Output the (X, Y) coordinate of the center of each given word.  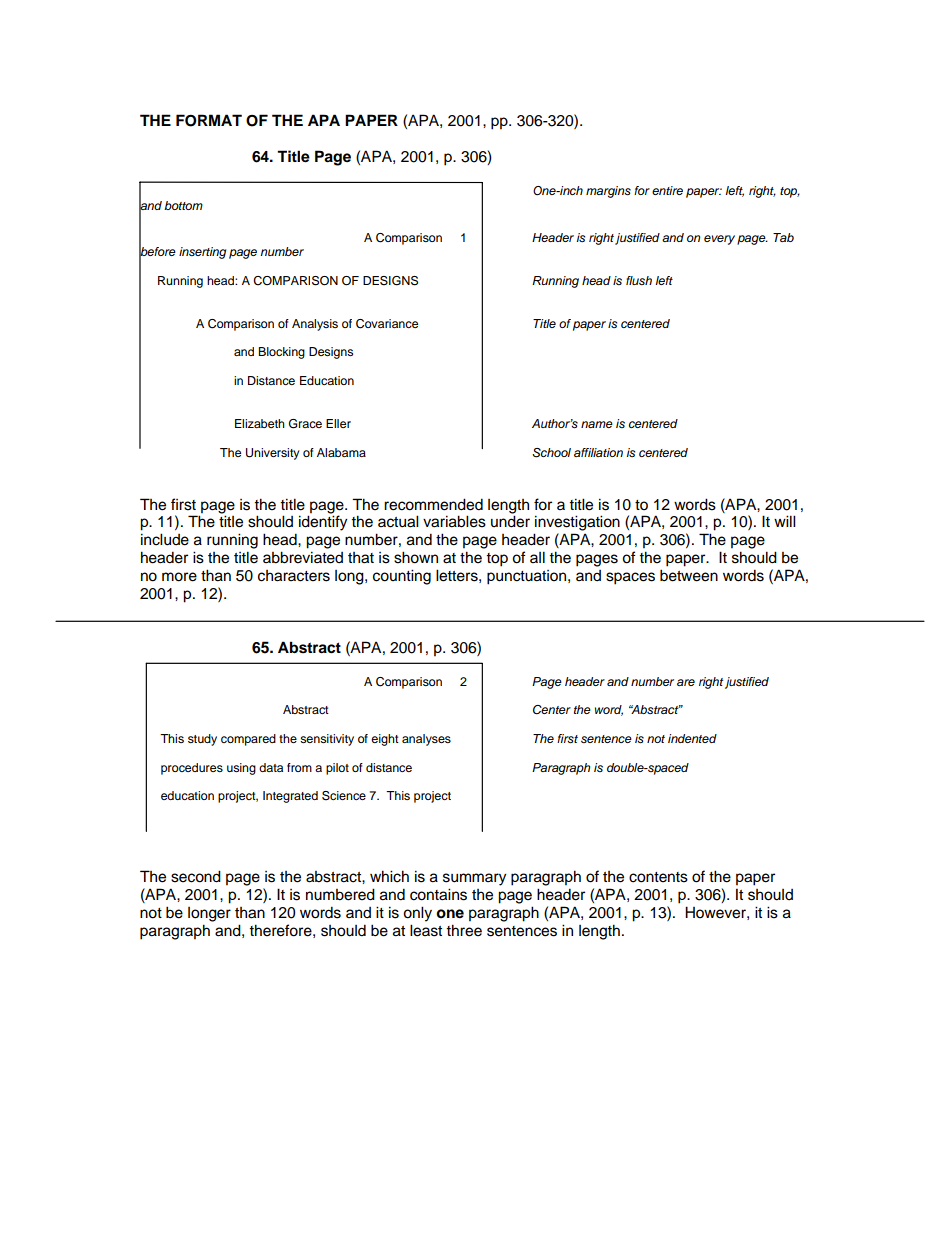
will (785, 521)
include (165, 539)
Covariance (387, 324)
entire (667, 190)
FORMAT (209, 120)
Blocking (281, 353)
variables (454, 521)
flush (639, 280)
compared (248, 740)
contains (438, 894)
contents (658, 877)
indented (692, 738)
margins (608, 192)
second (196, 876)
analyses (426, 740)
